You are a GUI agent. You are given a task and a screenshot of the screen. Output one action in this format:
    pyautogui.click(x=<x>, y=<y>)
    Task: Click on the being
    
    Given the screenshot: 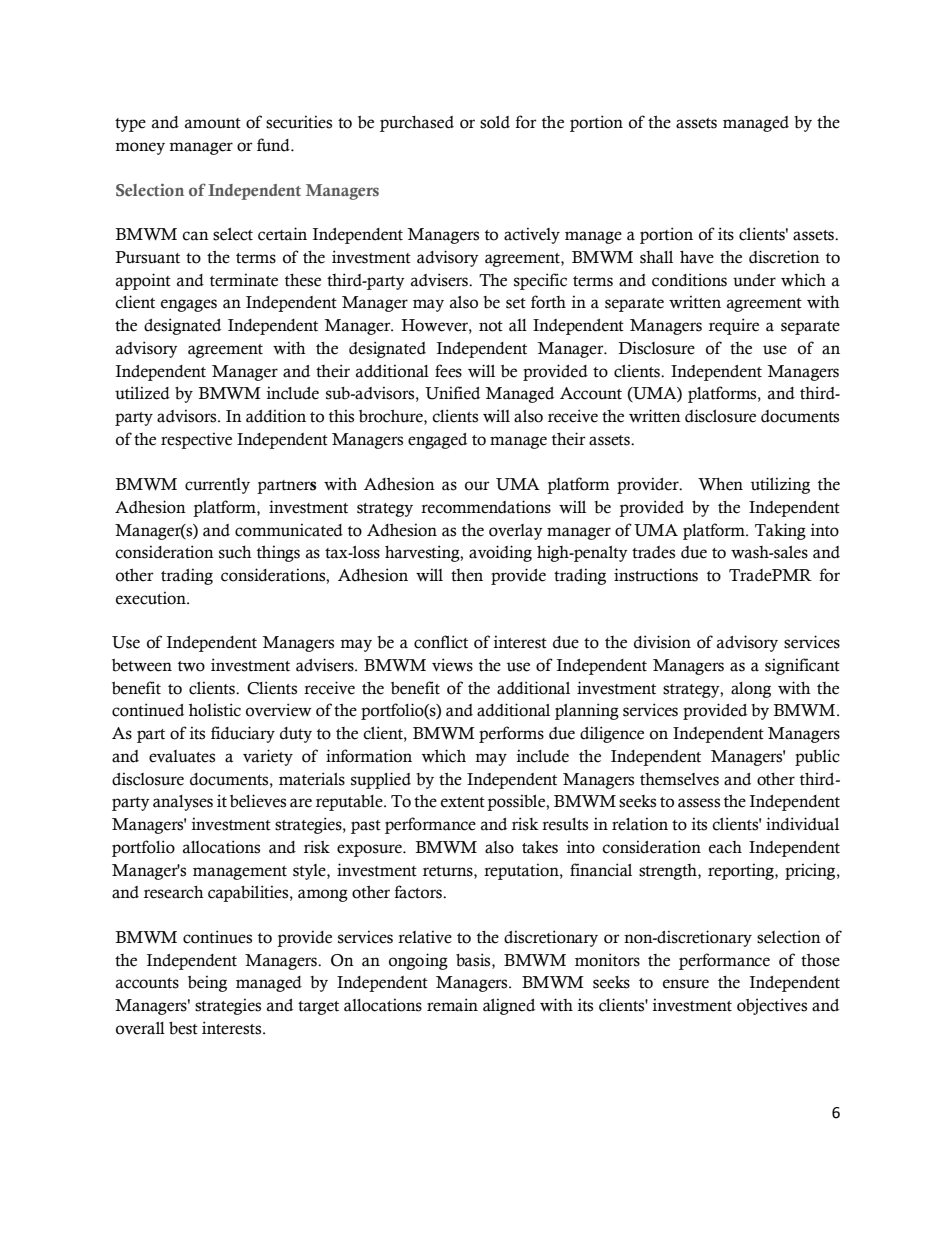 What is the action you would take?
    pyautogui.click(x=207, y=983)
